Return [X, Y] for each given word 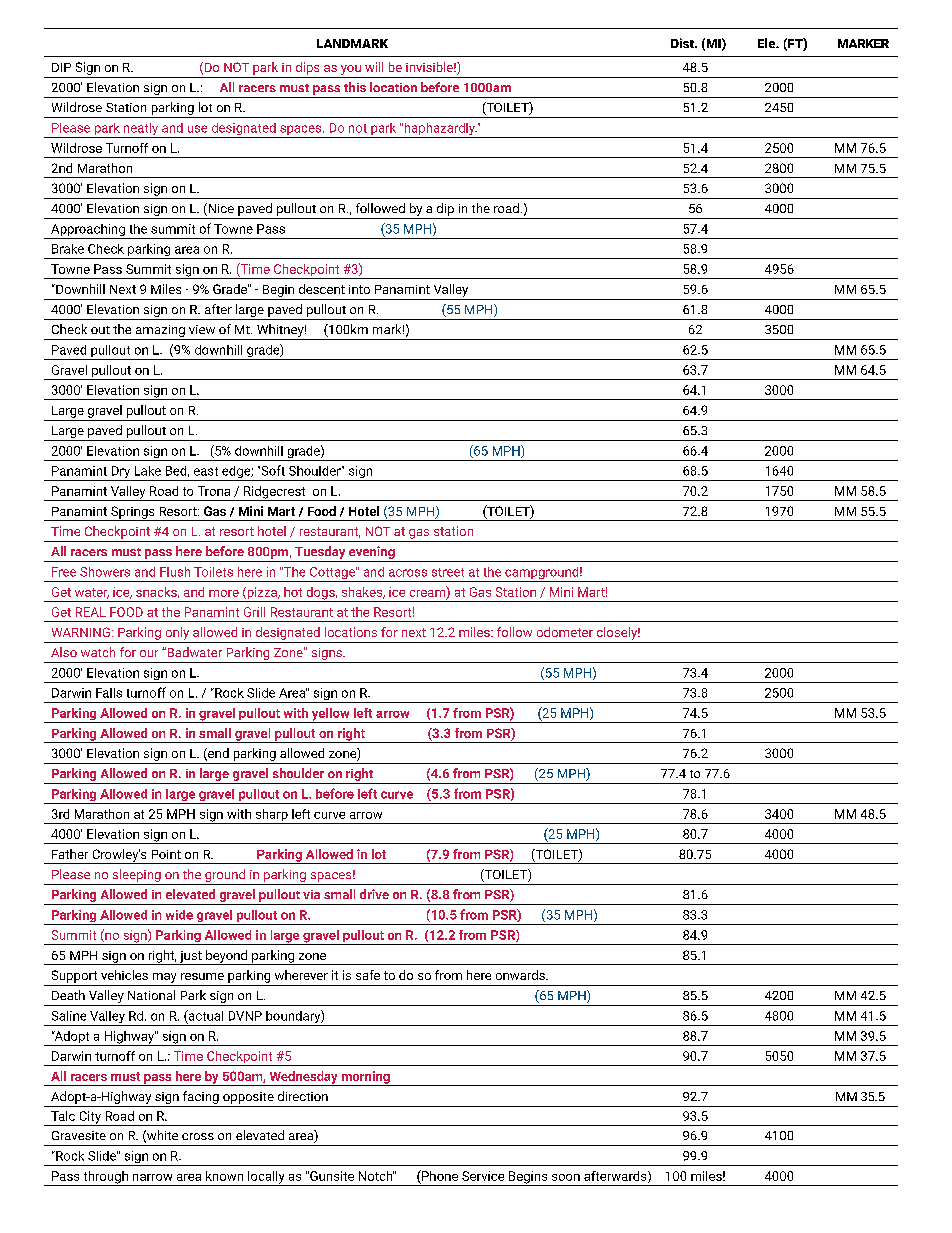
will [374, 67]
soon [566, 1177]
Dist [683, 43]
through [105, 1178]
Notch [376, 1176]
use [197, 129]
